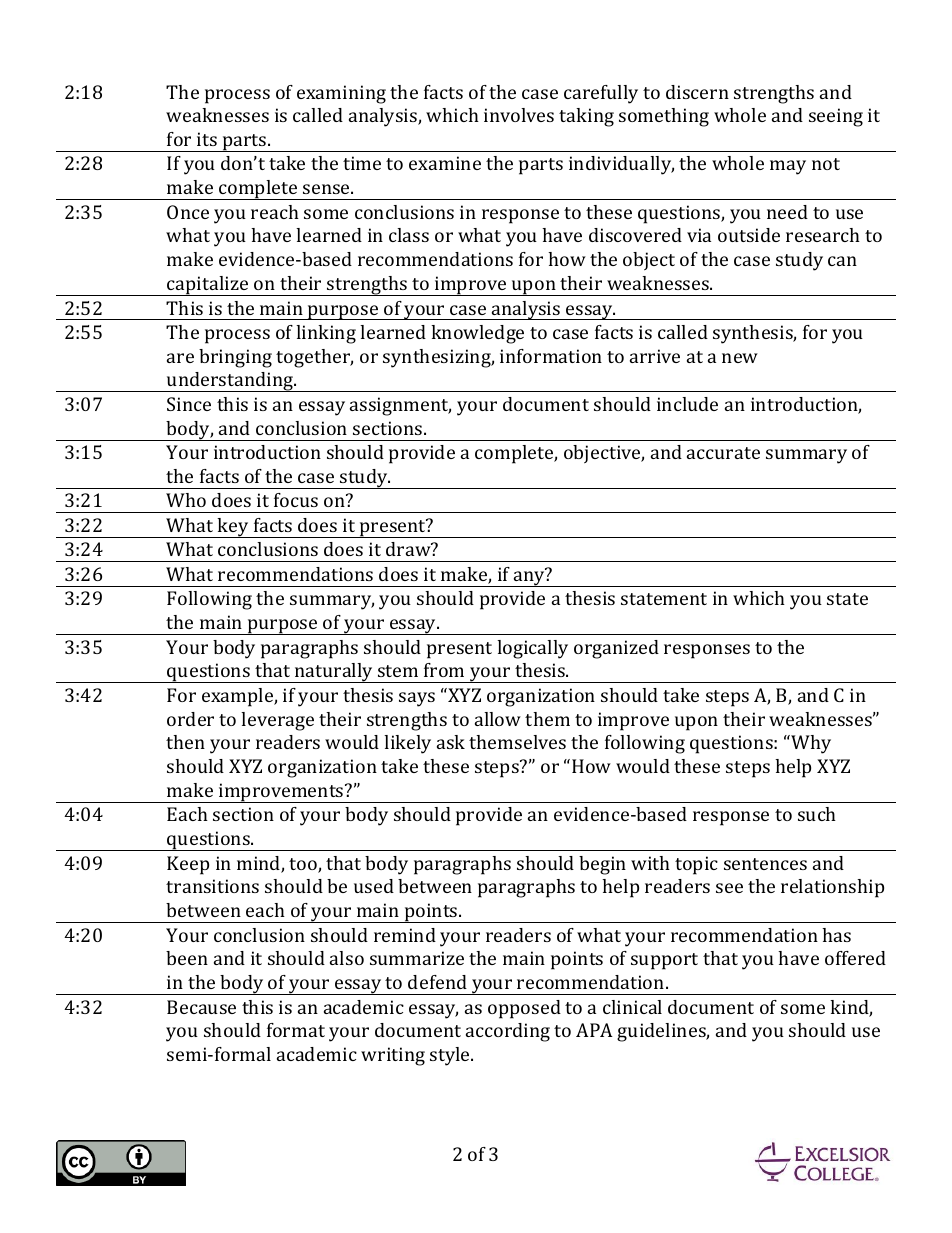  Describe the element at coordinates (233, 528) in the screenshot. I see `key` at that location.
